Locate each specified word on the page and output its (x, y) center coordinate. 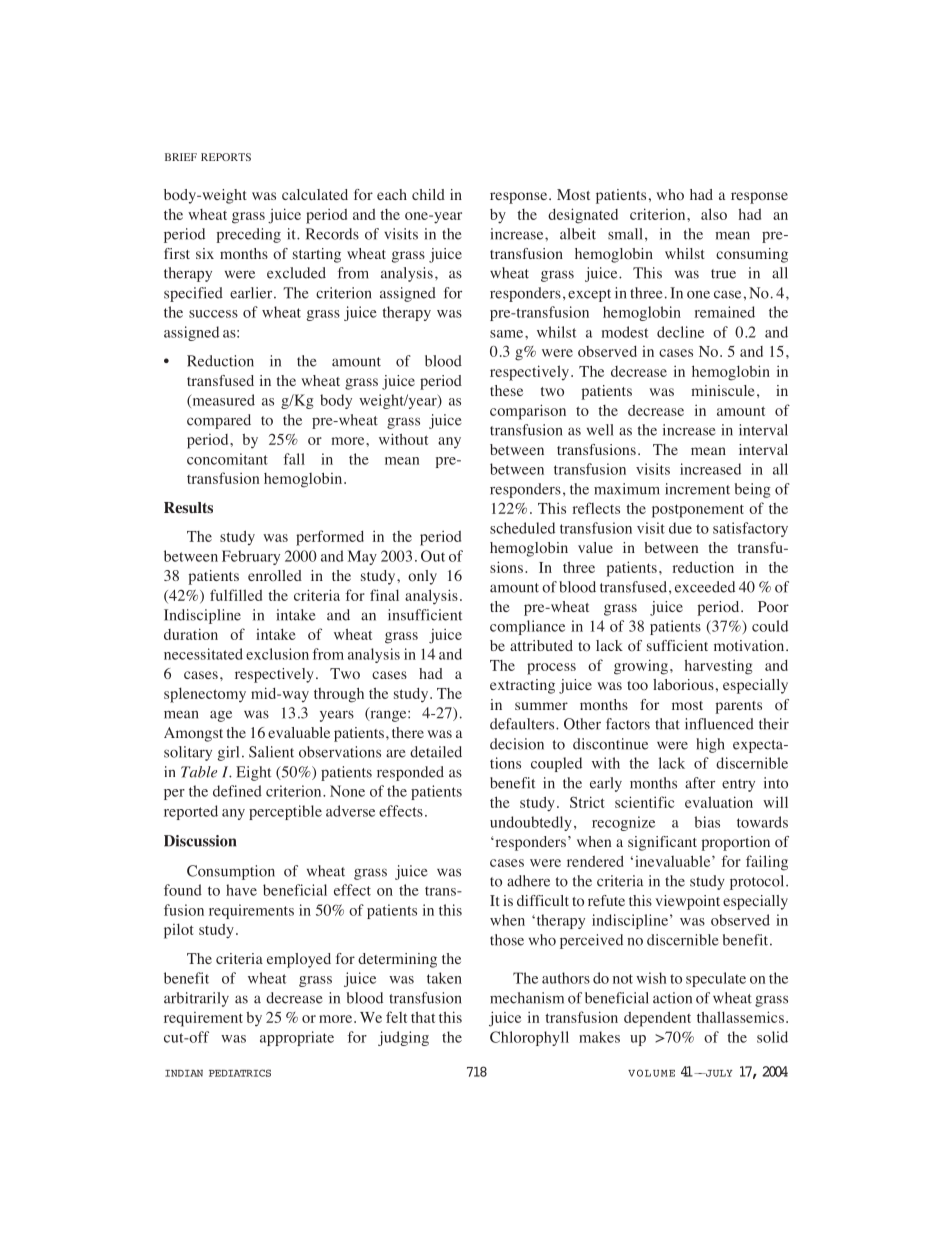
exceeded (705, 587)
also (714, 214)
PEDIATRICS (240, 1073)
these (506, 390)
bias (707, 822)
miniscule (723, 390)
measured (222, 401)
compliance (527, 627)
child (428, 194)
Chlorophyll (529, 1038)
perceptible (285, 812)
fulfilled (236, 595)
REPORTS (226, 157)
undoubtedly (531, 823)
